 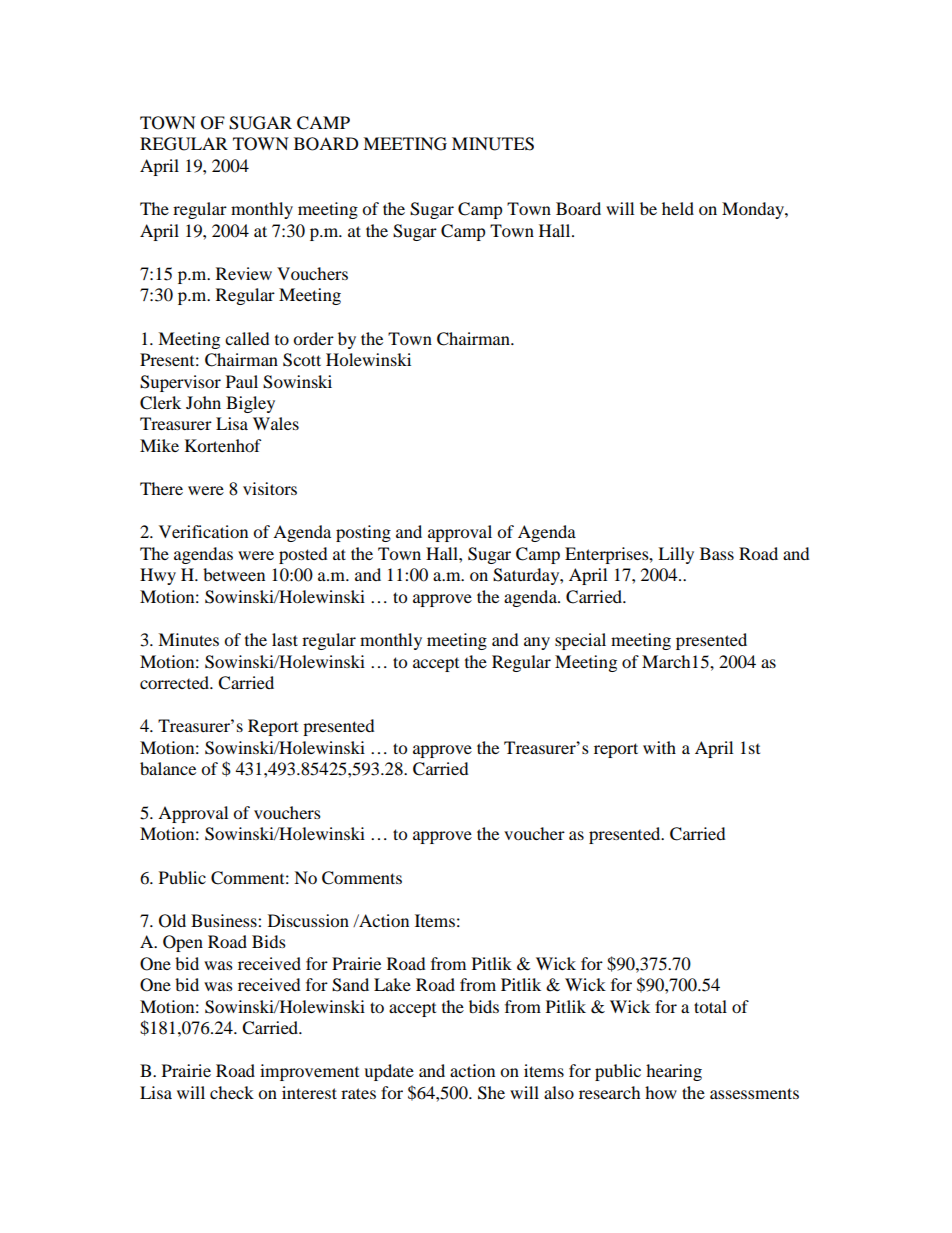 What do you see at coordinates (313, 338) in the document?
I see `order` at bounding box center [313, 338].
